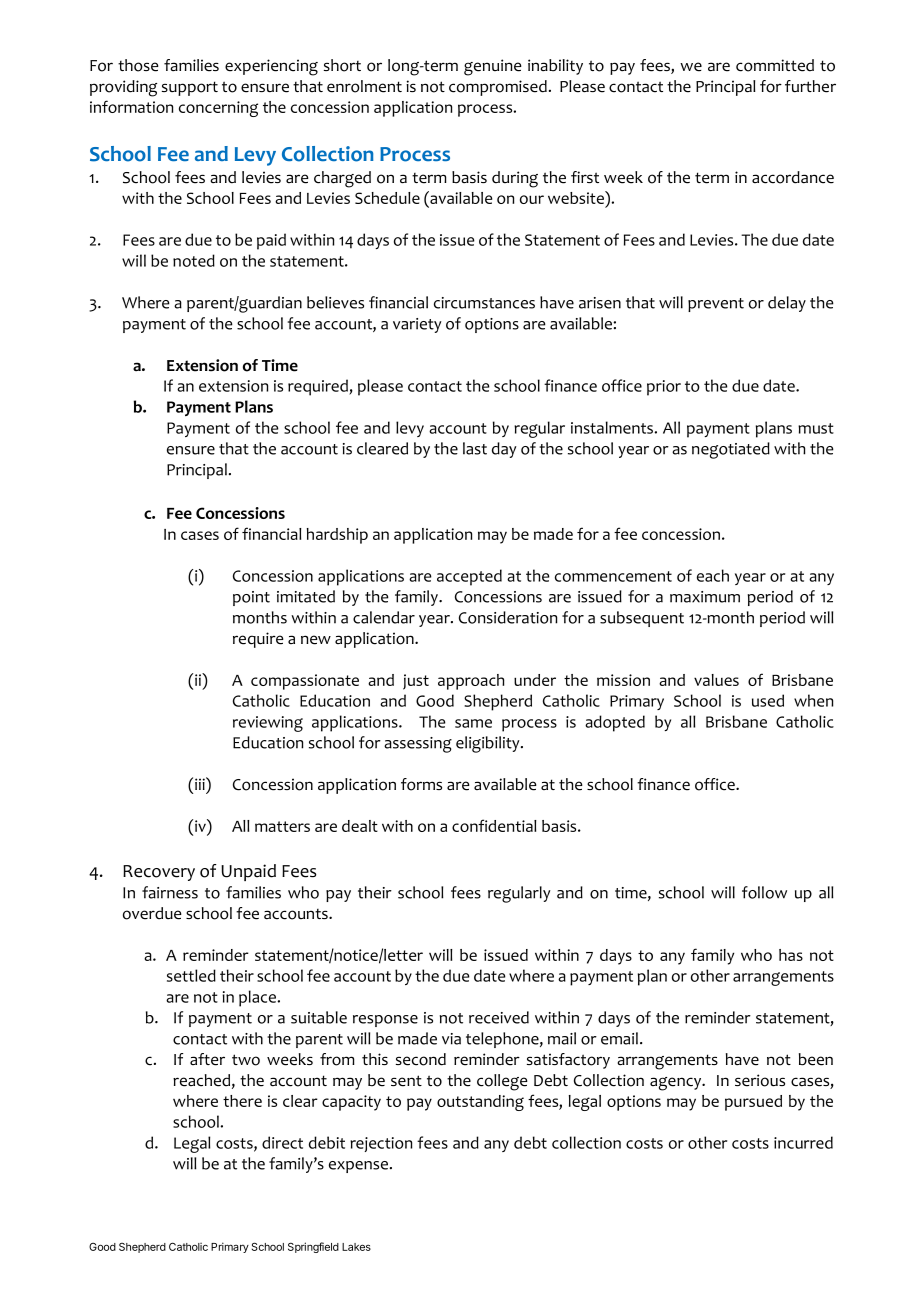 This screenshot has height=1308, width=924. Describe the element at coordinates (764, 892) in the screenshot. I see `follow` at that location.
